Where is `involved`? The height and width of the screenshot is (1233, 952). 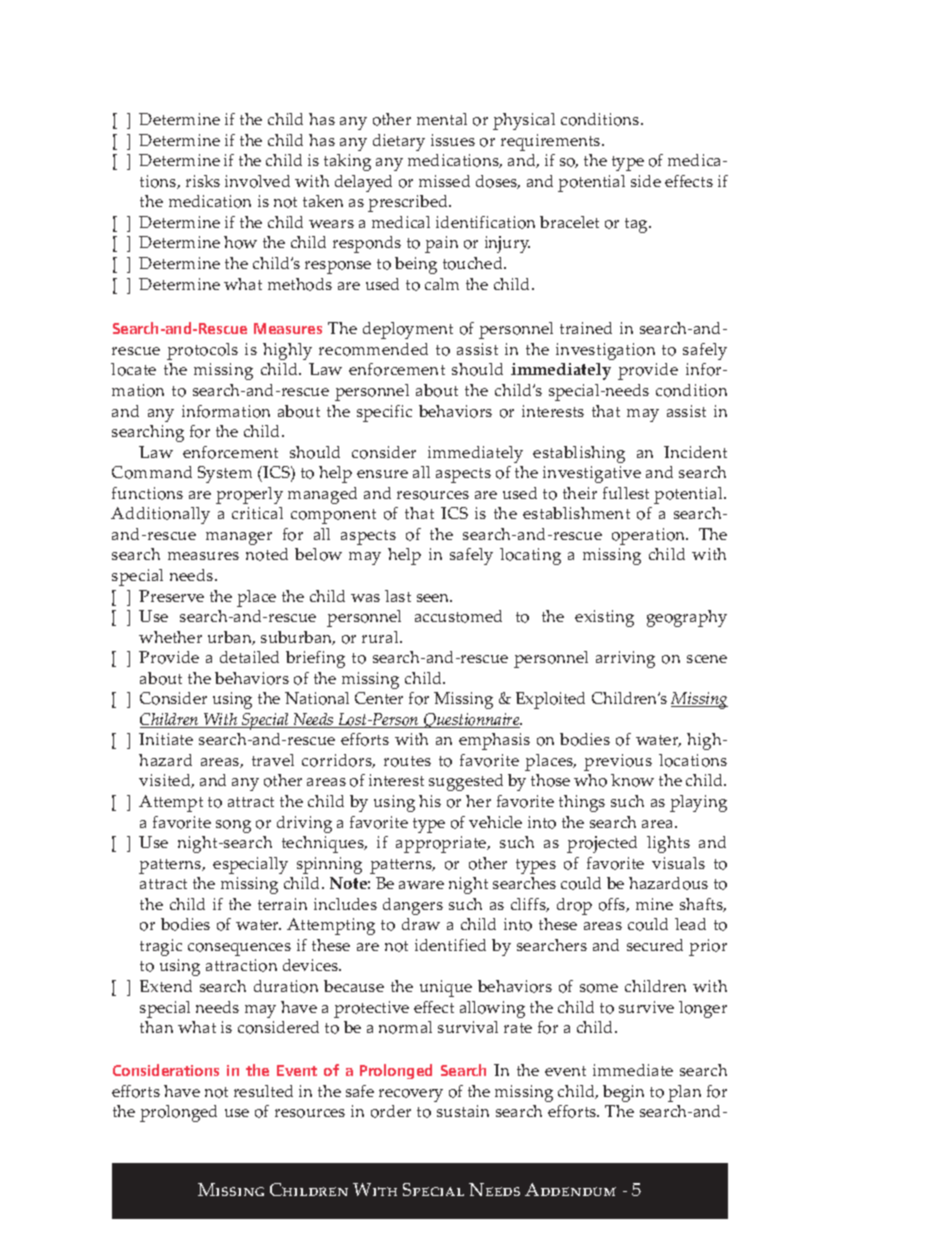
involved is located at coordinates (257, 181).
